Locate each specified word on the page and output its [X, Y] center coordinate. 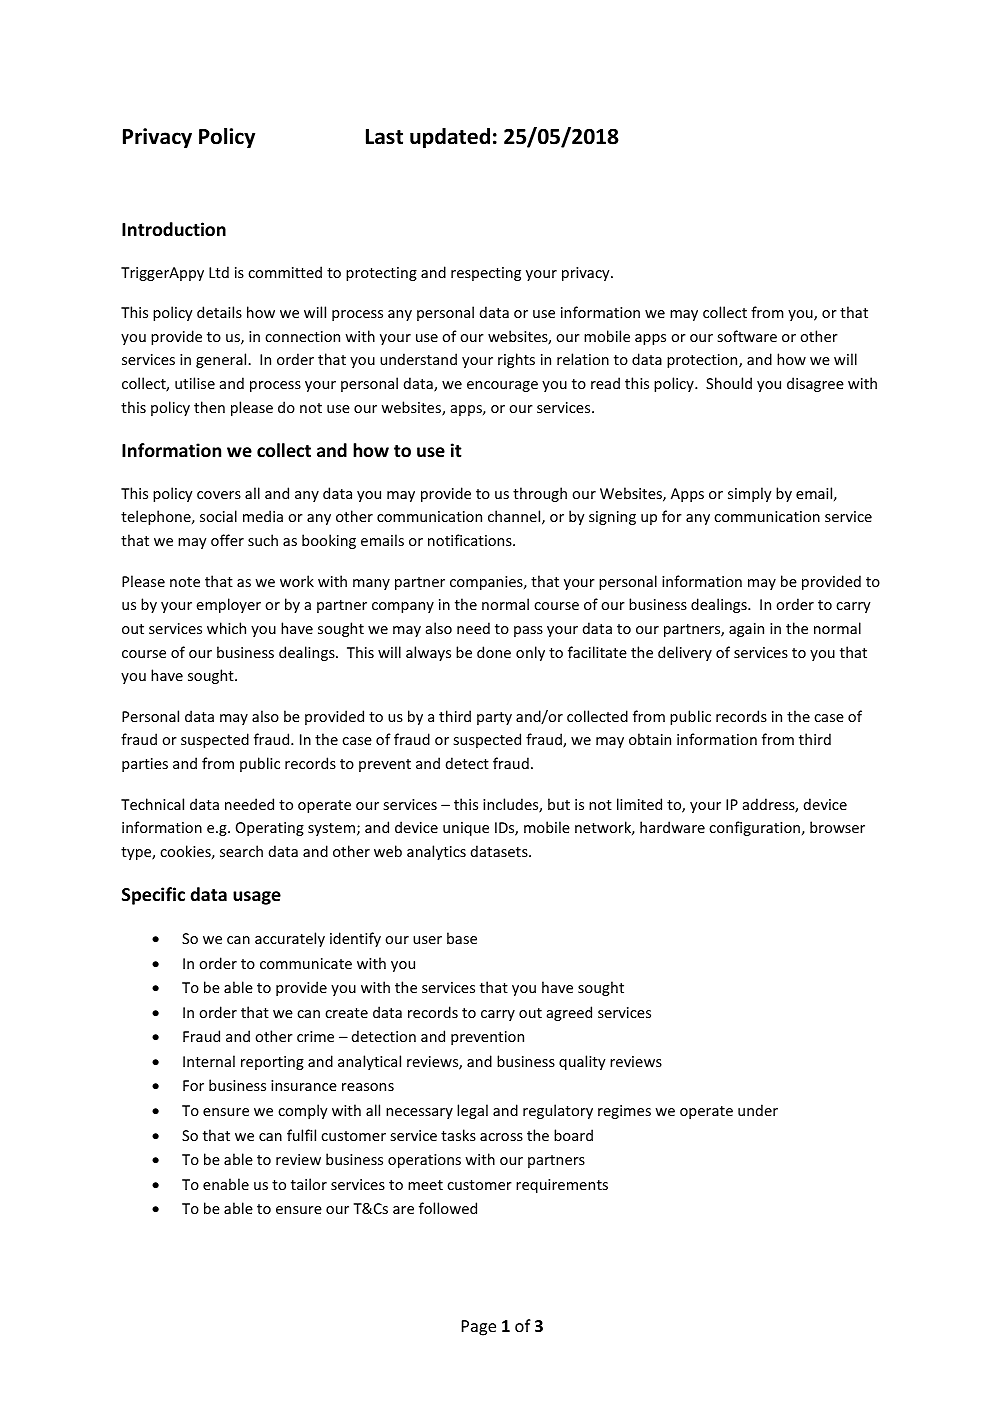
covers [219, 495]
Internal [209, 1061]
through [540, 494]
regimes [624, 1112]
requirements [562, 1186]
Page [479, 1328]
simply [750, 494]
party [494, 718]
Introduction [174, 229]
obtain [650, 739]
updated [450, 138]
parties [145, 765]
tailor [309, 1184]
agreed [569, 1013]
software [747, 336]
